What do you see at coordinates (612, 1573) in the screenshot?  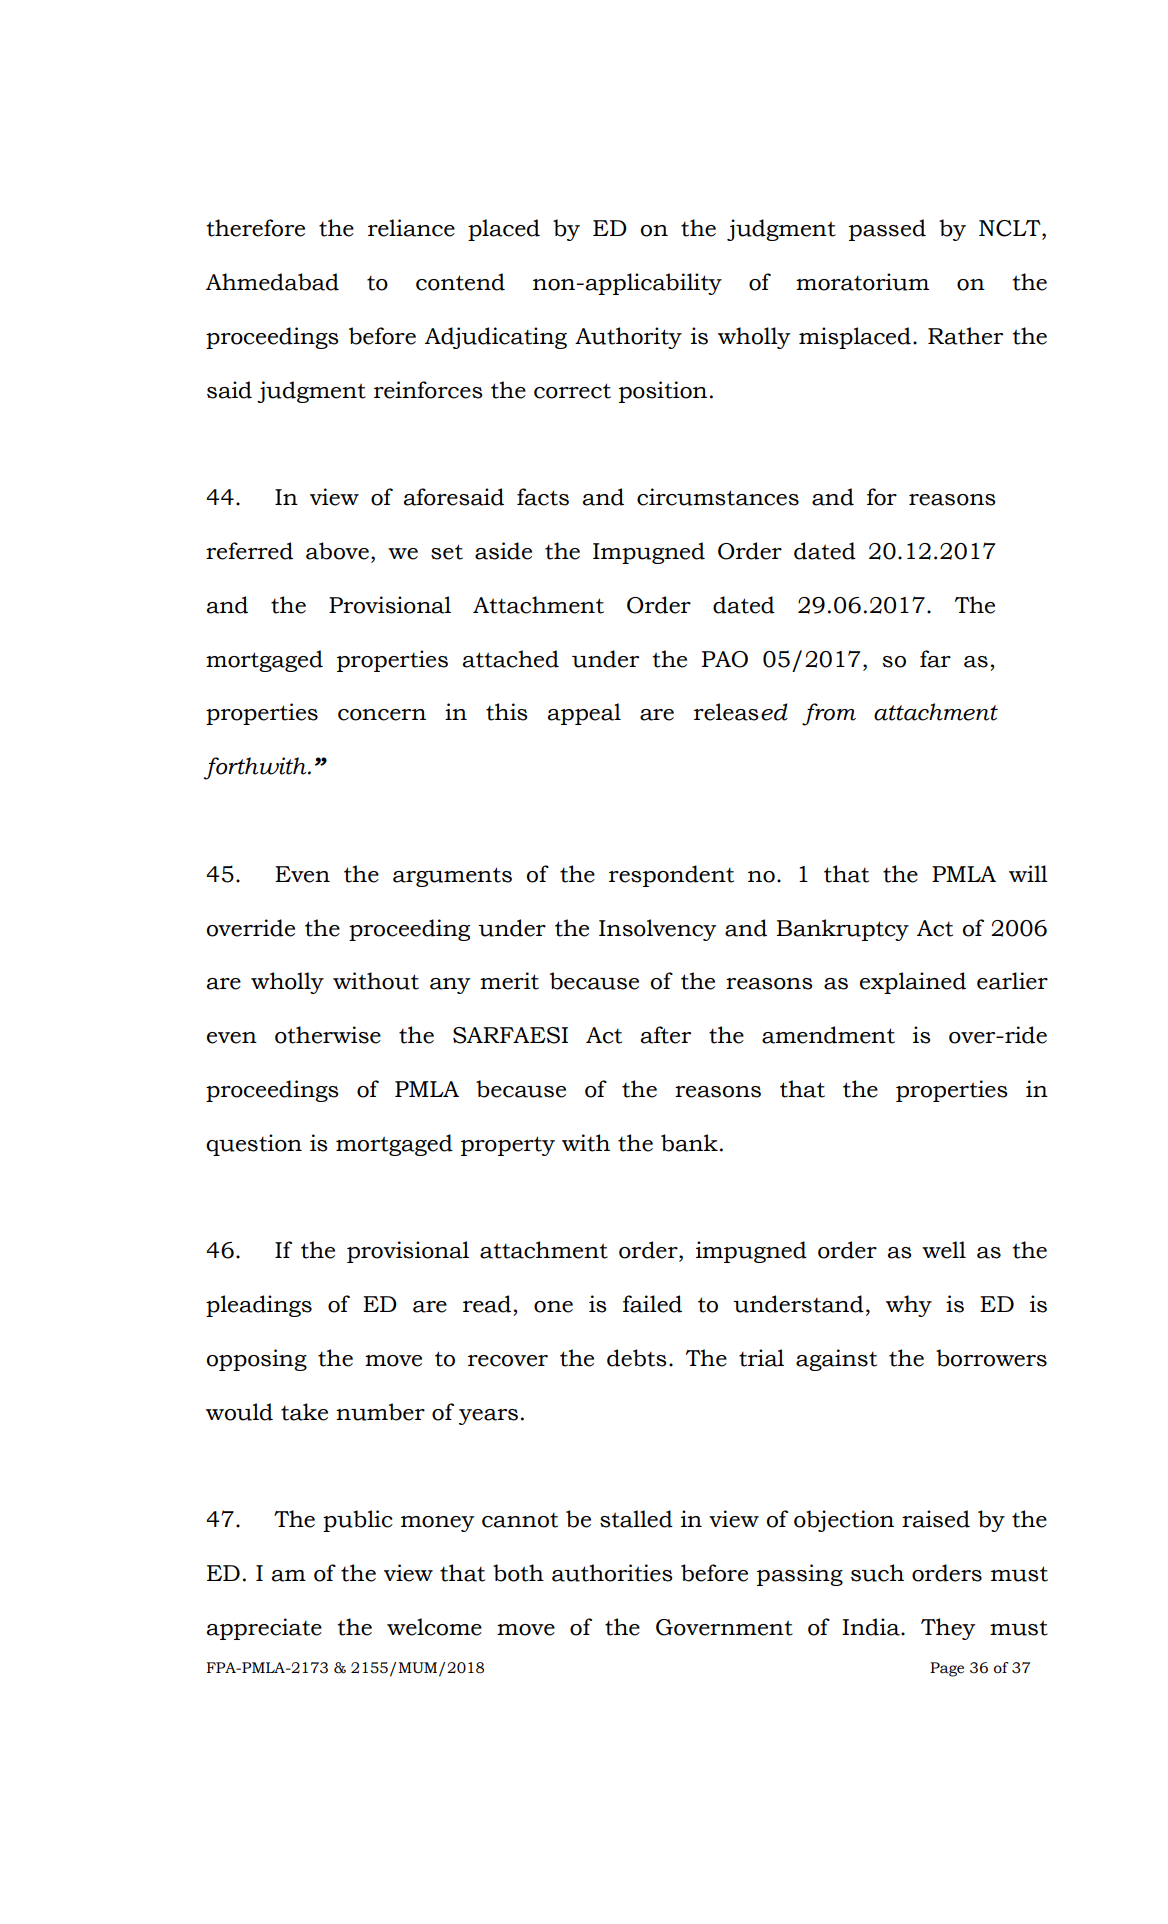 I see `authorities` at bounding box center [612, 1573].
